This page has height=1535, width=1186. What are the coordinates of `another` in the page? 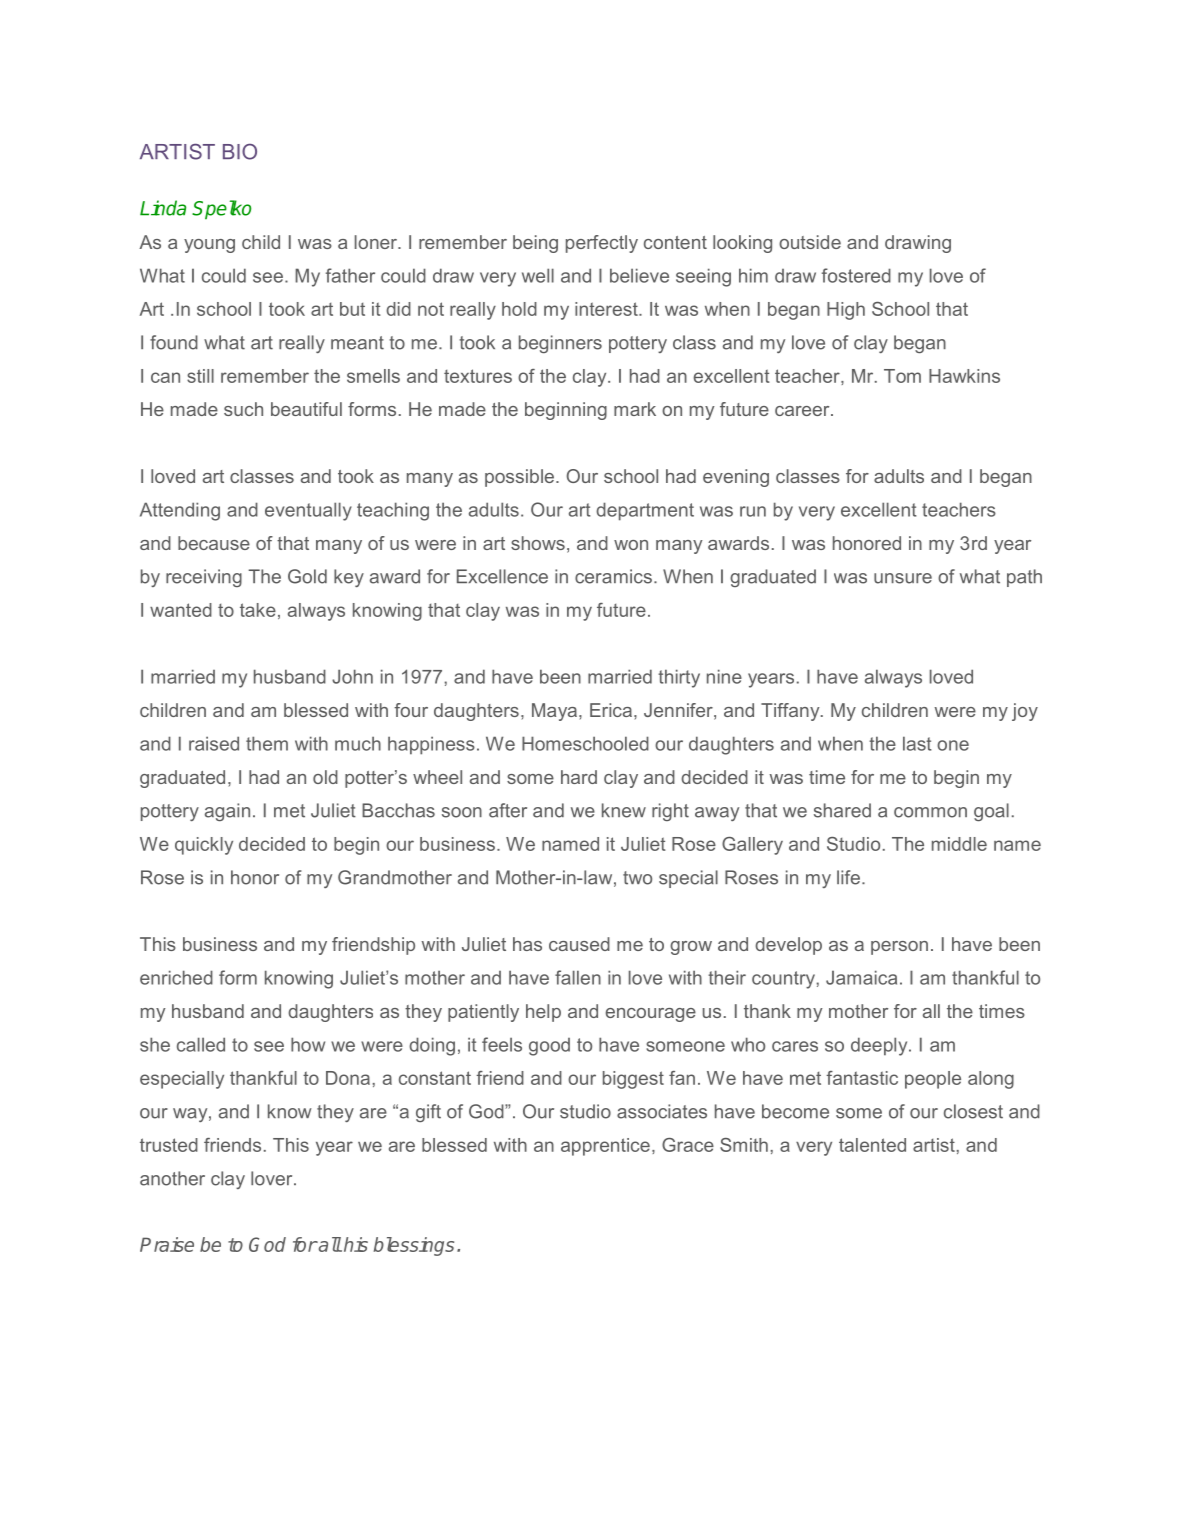 It's located at (172, 1178).
